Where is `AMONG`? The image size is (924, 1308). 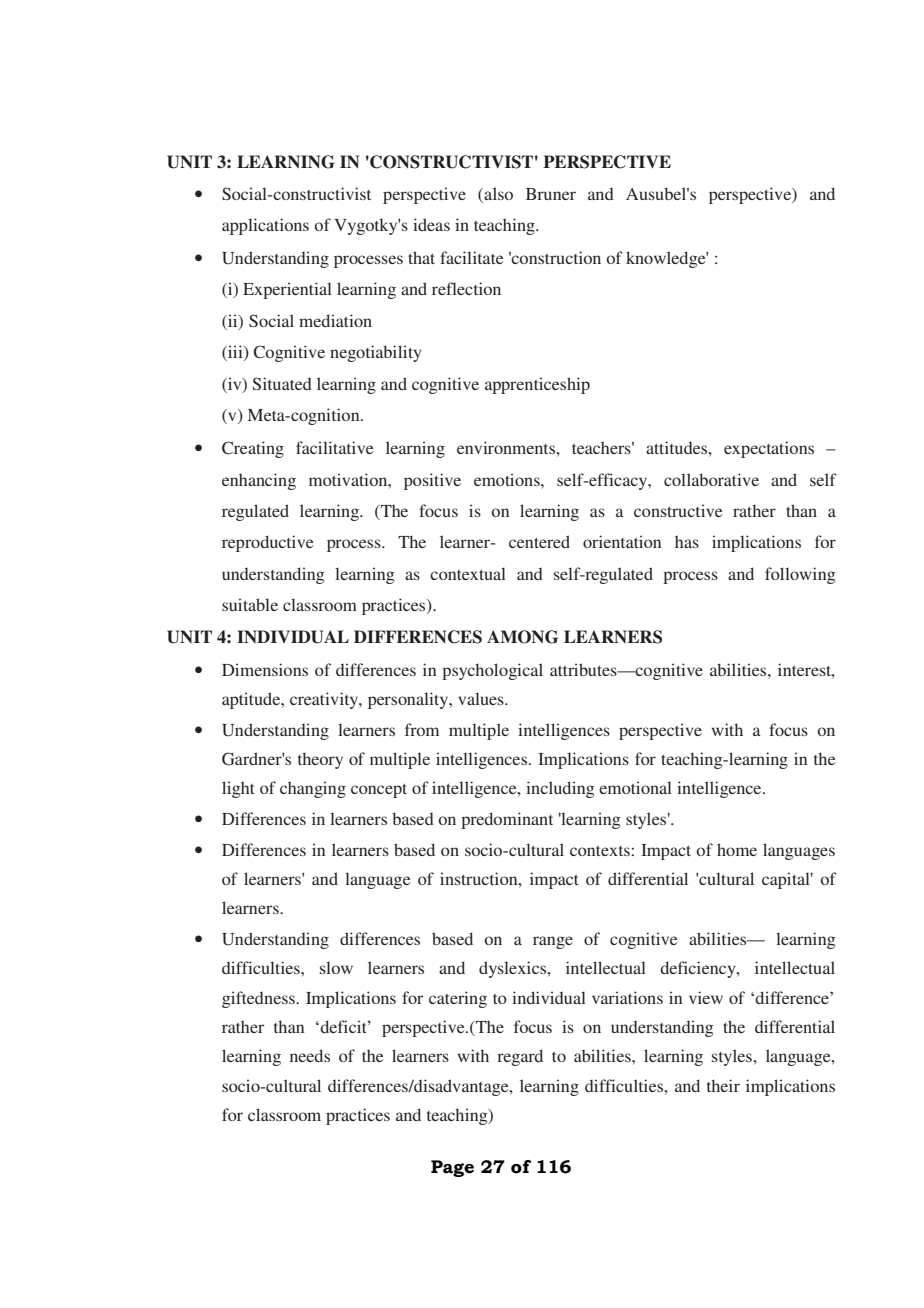
AMONG is located at coordinates (522, 637).
